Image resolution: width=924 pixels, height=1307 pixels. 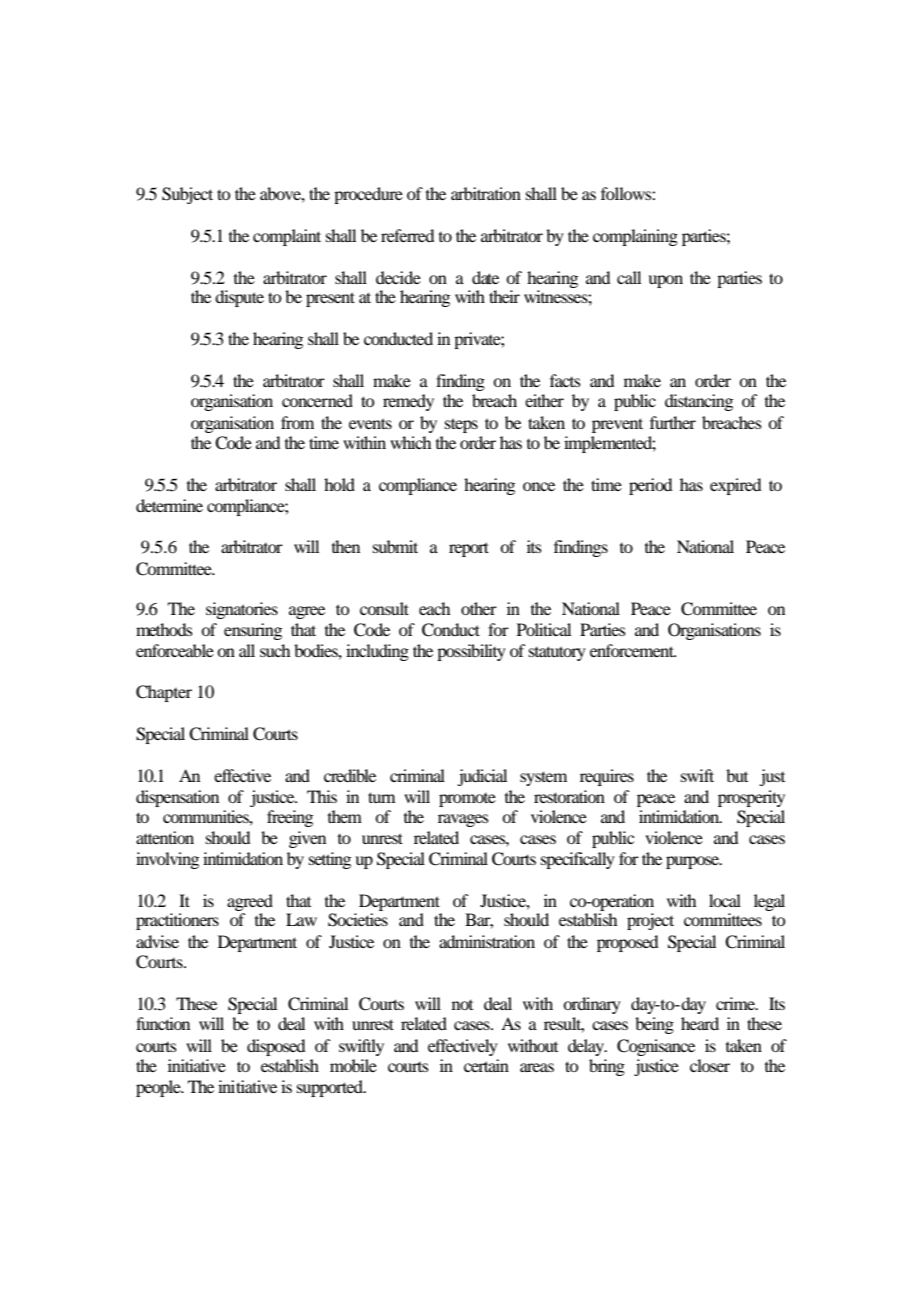 What do you see at coordinates (276, 1047) in the screenshot?
I see `disposed` at bounding box center [276, 1047].
